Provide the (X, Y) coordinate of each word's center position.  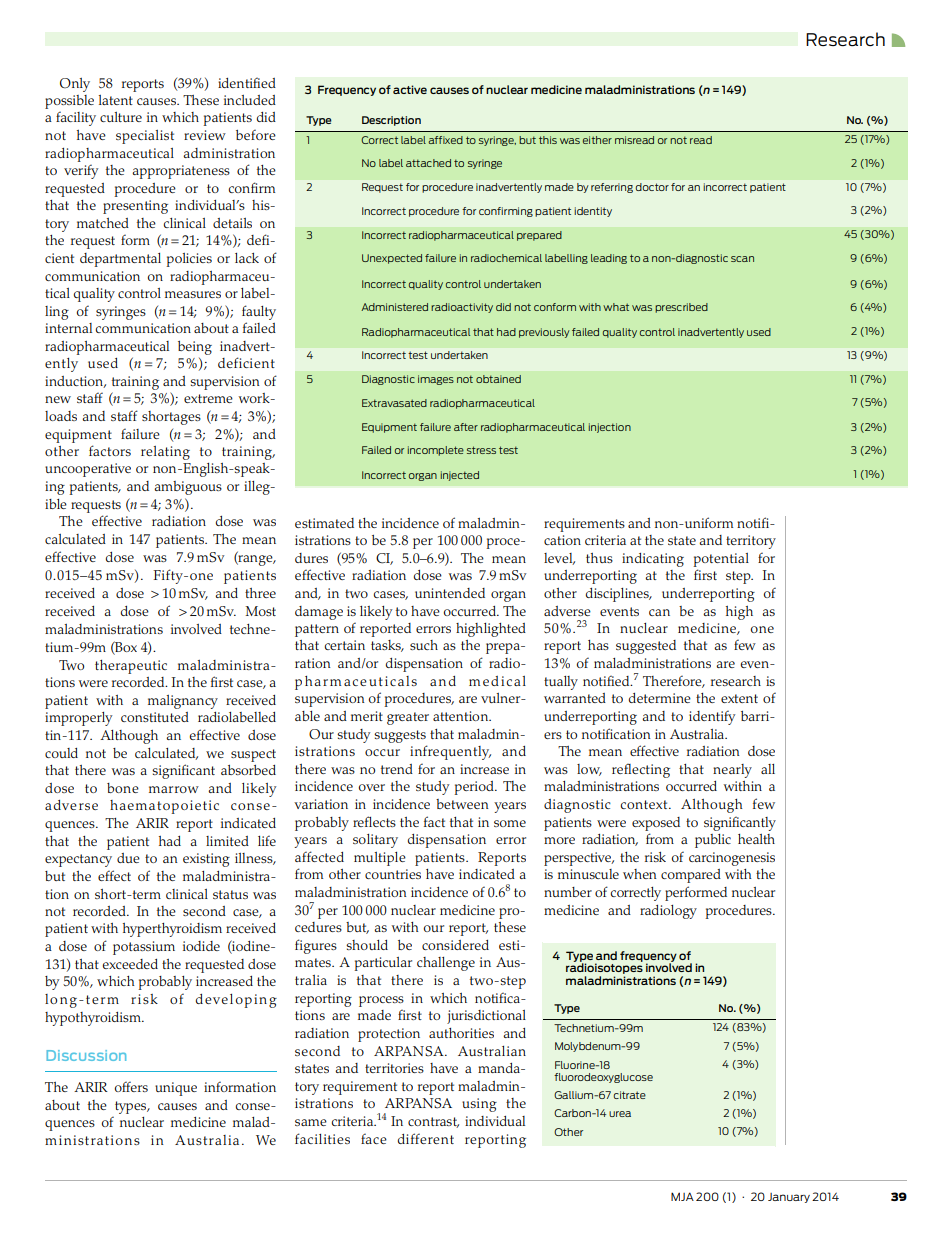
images (436, 380)
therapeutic (131, 667)
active (410, 89)
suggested (646, 647)
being (195, 348)
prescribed (681, 308)
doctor (652, 187)
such (424, 645)
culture (121, 117)
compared (691, 876)
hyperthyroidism (172, 930)
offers (131, 1087)
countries (393, 874)
